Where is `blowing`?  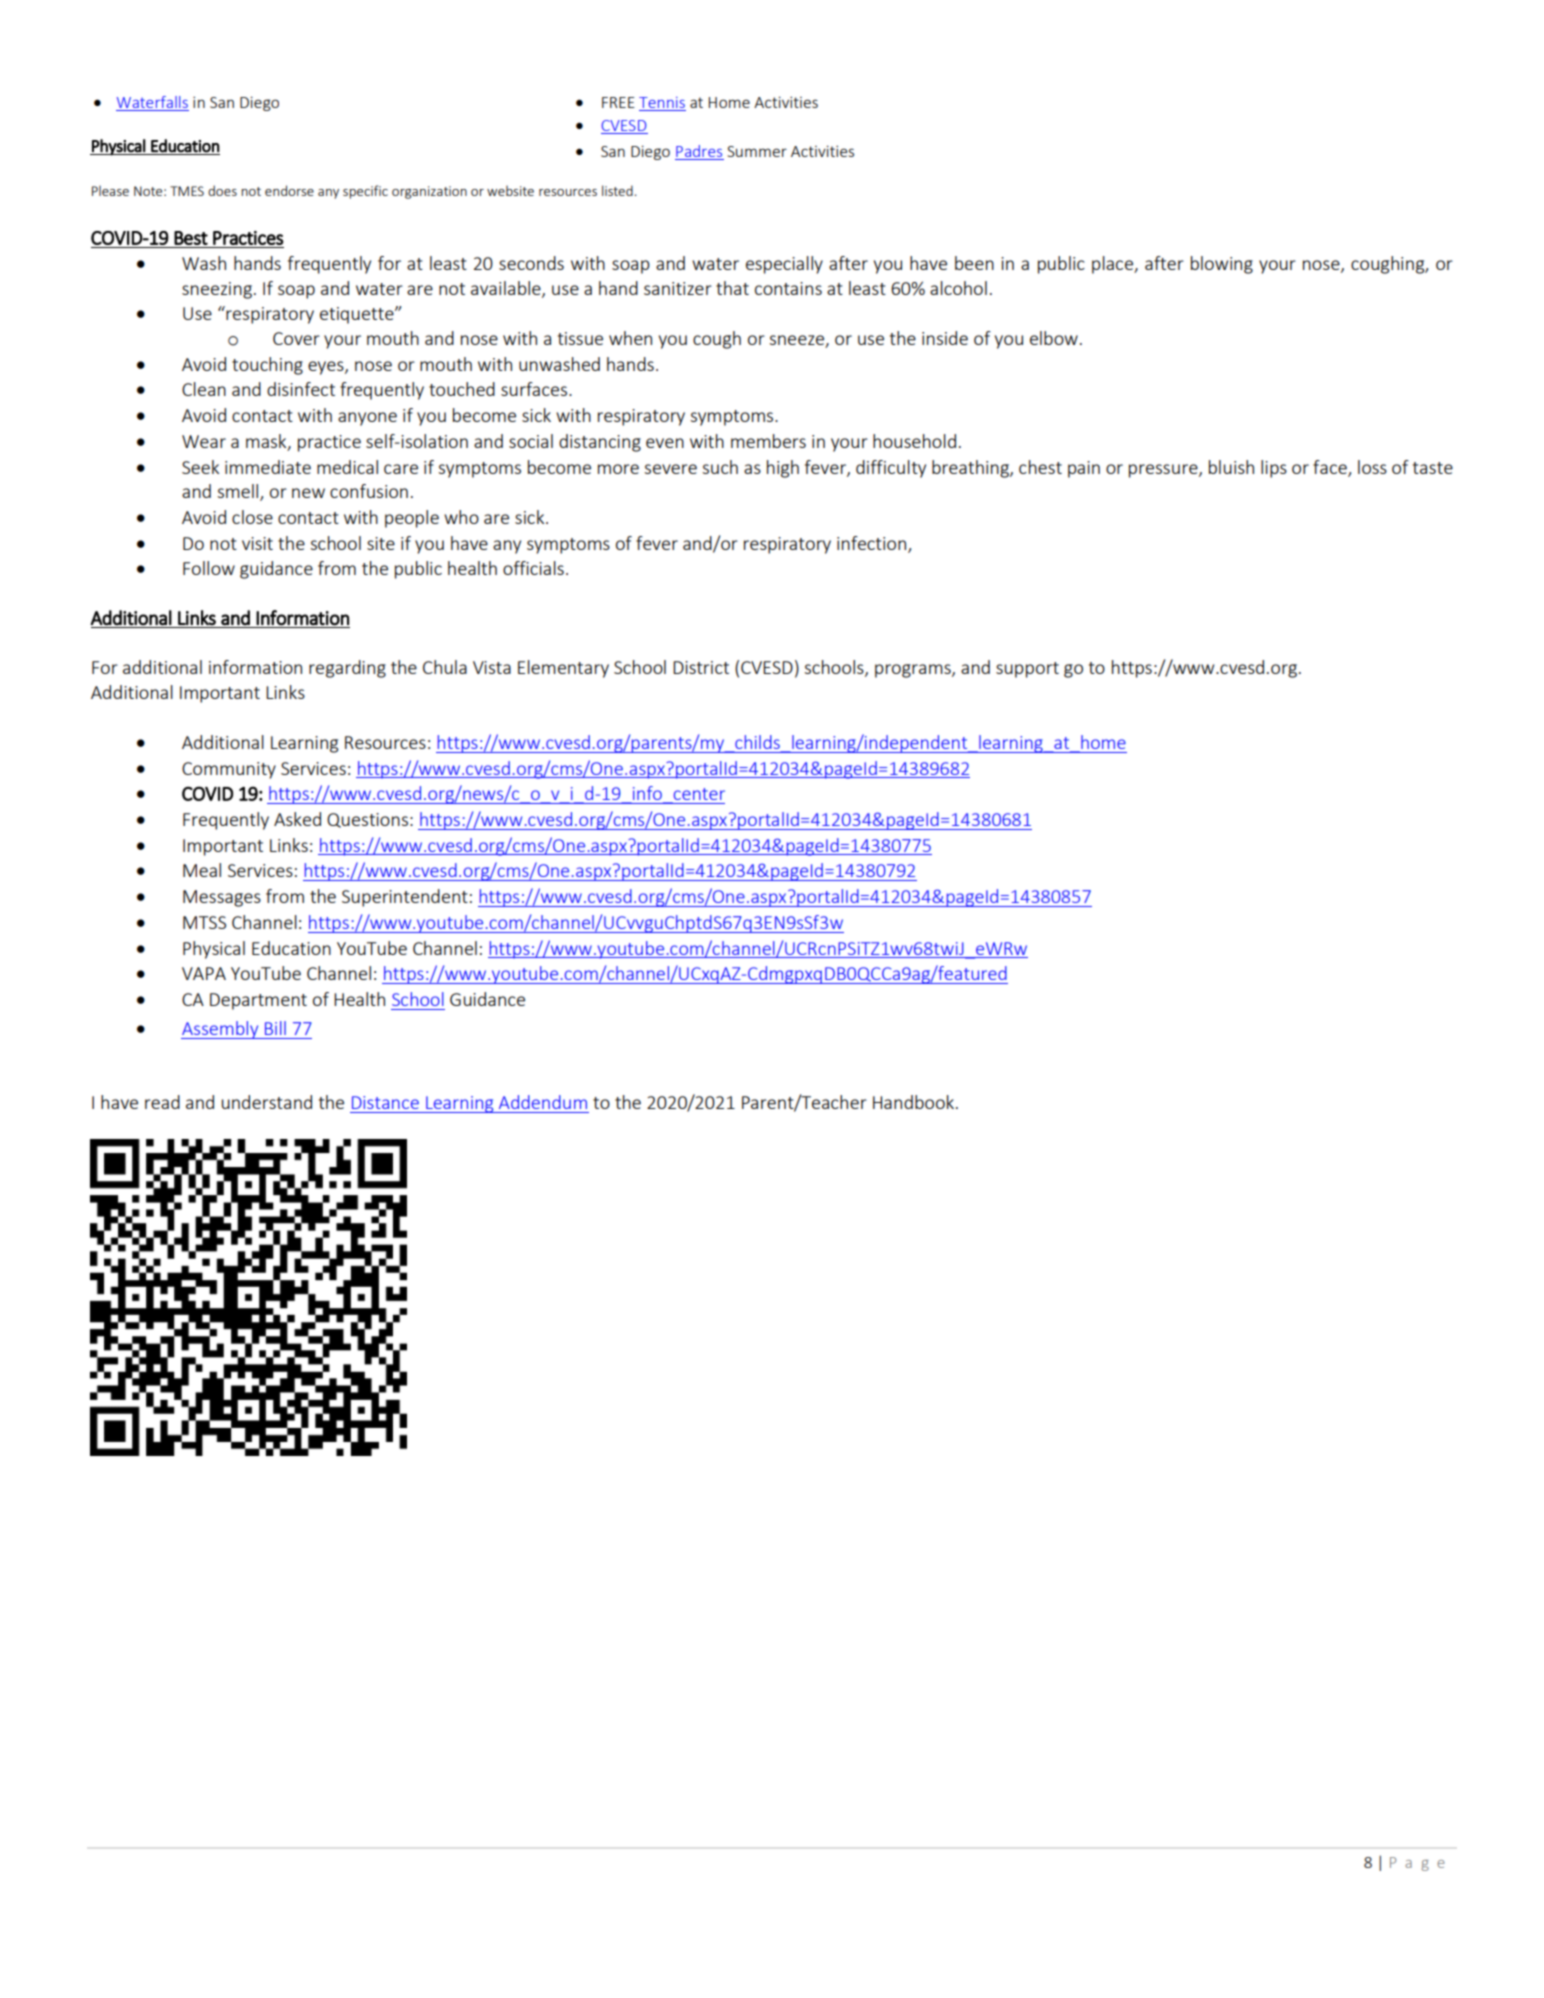 blowing is located at coordinates (1222, 265).
